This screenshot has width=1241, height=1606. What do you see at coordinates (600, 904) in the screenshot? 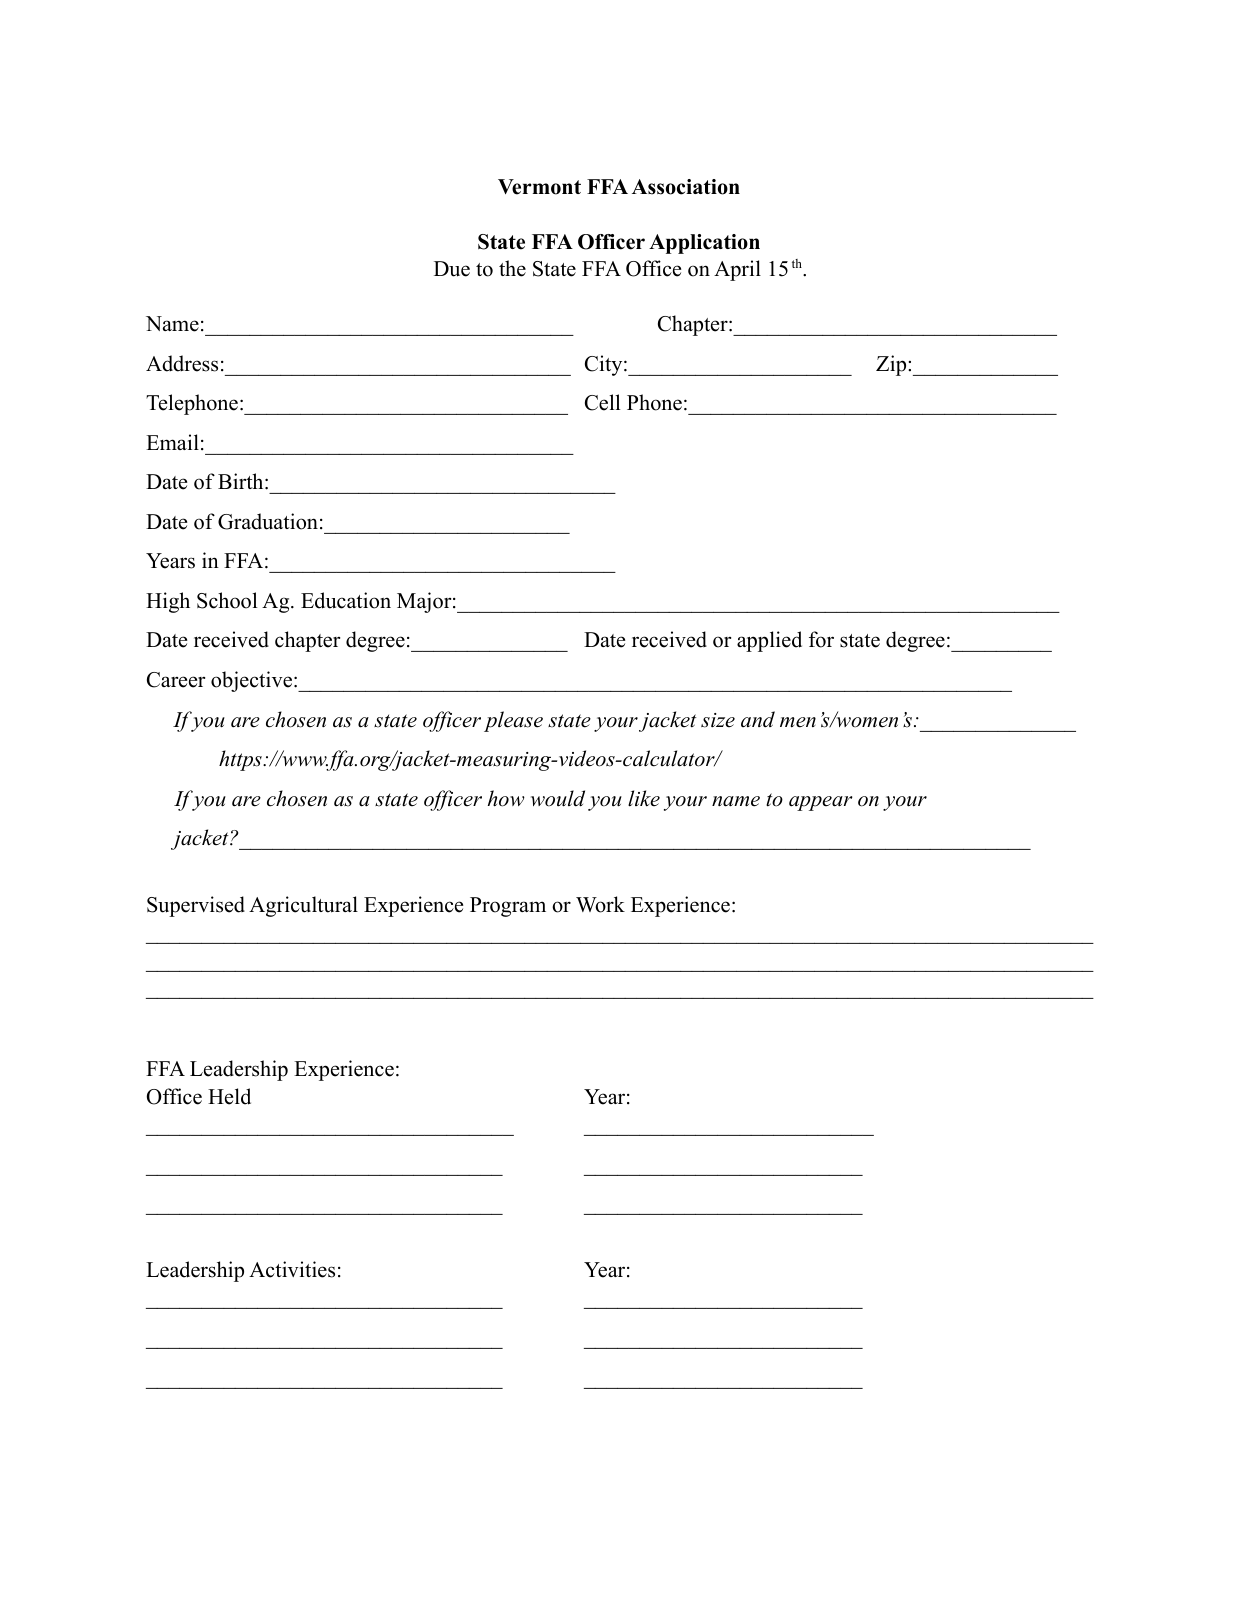
I see `Work` at bounding box center [600, 904].
